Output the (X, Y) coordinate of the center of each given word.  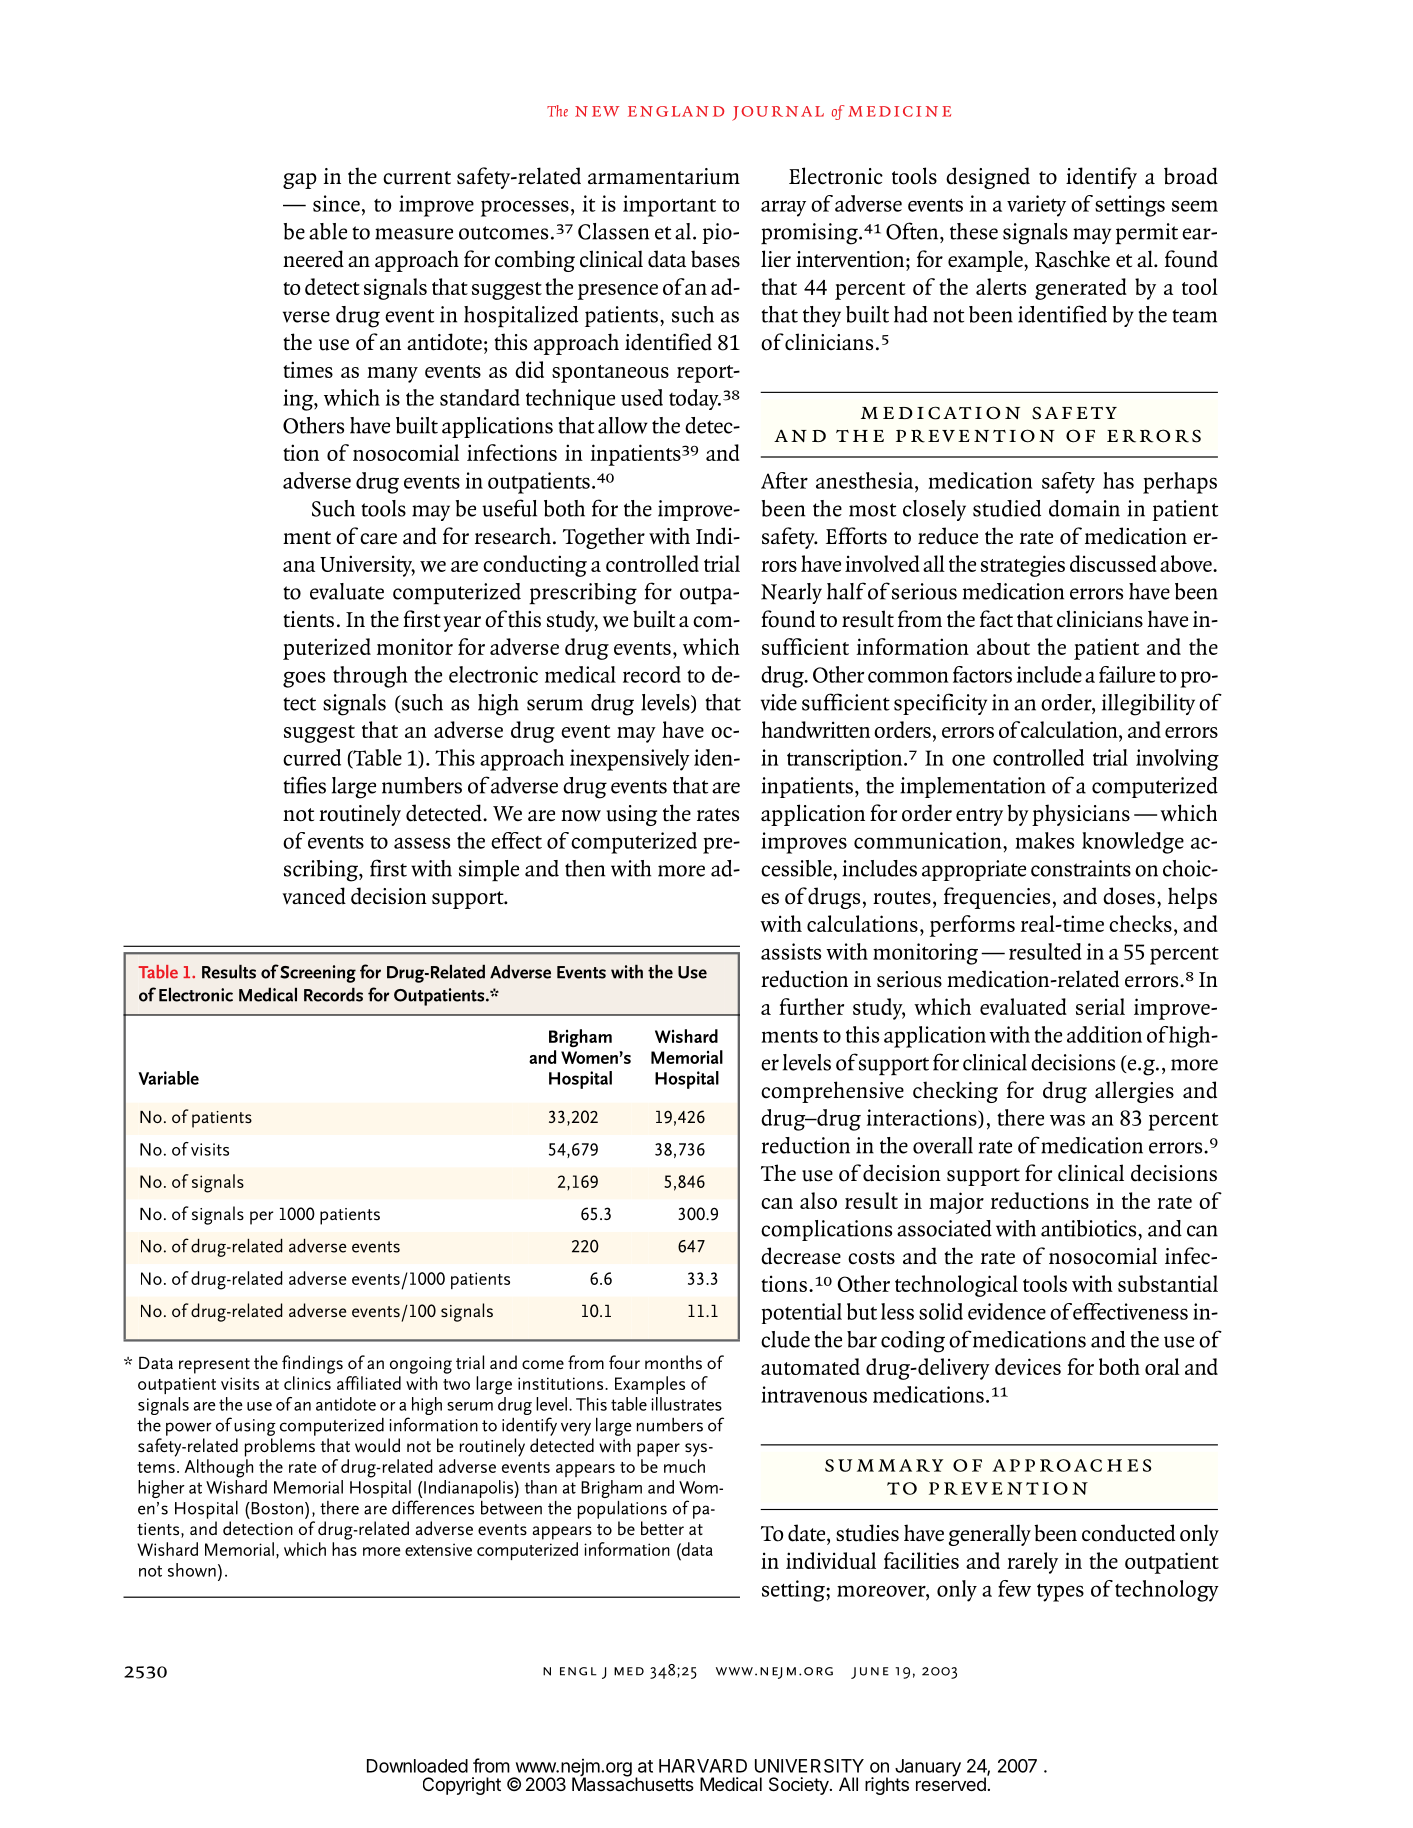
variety (1036, 206)
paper (658, 1450)
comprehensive (832, 1092)
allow (623, 425)
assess (422, 843)
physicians (1081, 815)
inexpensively (630, 760)
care (378, 539)
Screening (318, 974)
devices (1028, 1366)
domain (1084, 508)
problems (280, 1447)
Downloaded (417, 1766)
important (669, 206)
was (1067, 1120)
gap (300, 181)
